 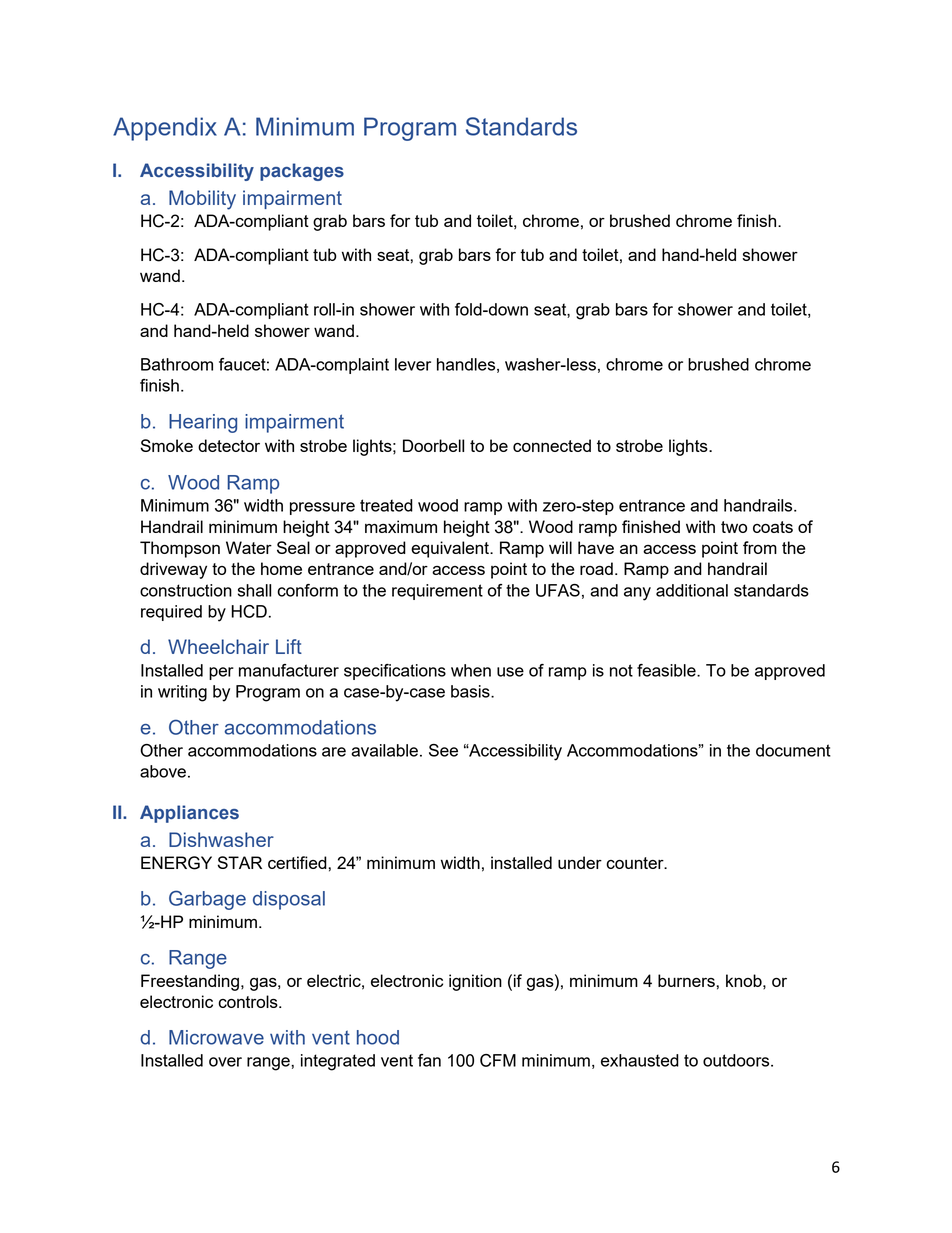 I want to click on requirement, so click(x=437, y=592).
